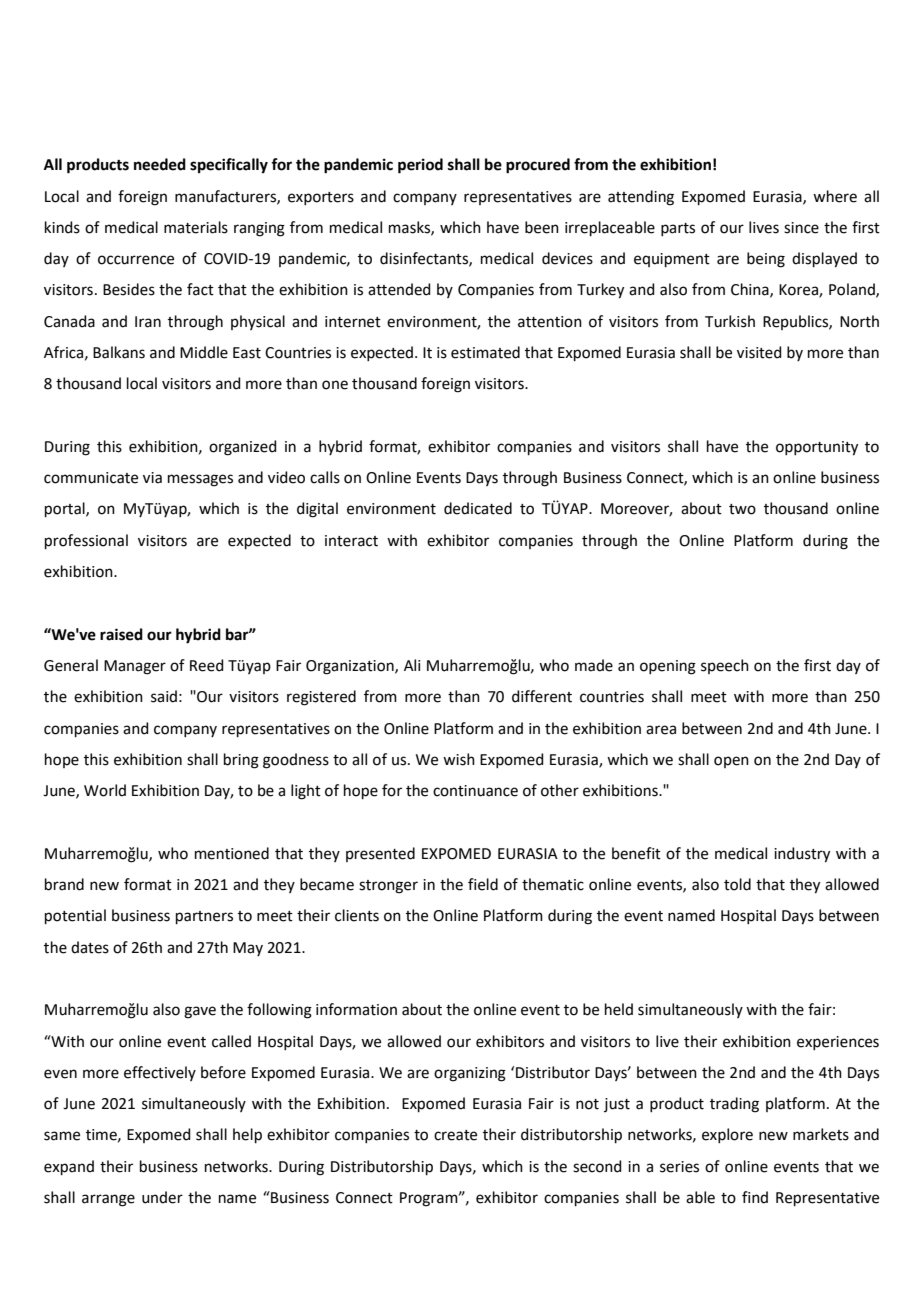  I want to click on experiences, so click(838, 1043).
